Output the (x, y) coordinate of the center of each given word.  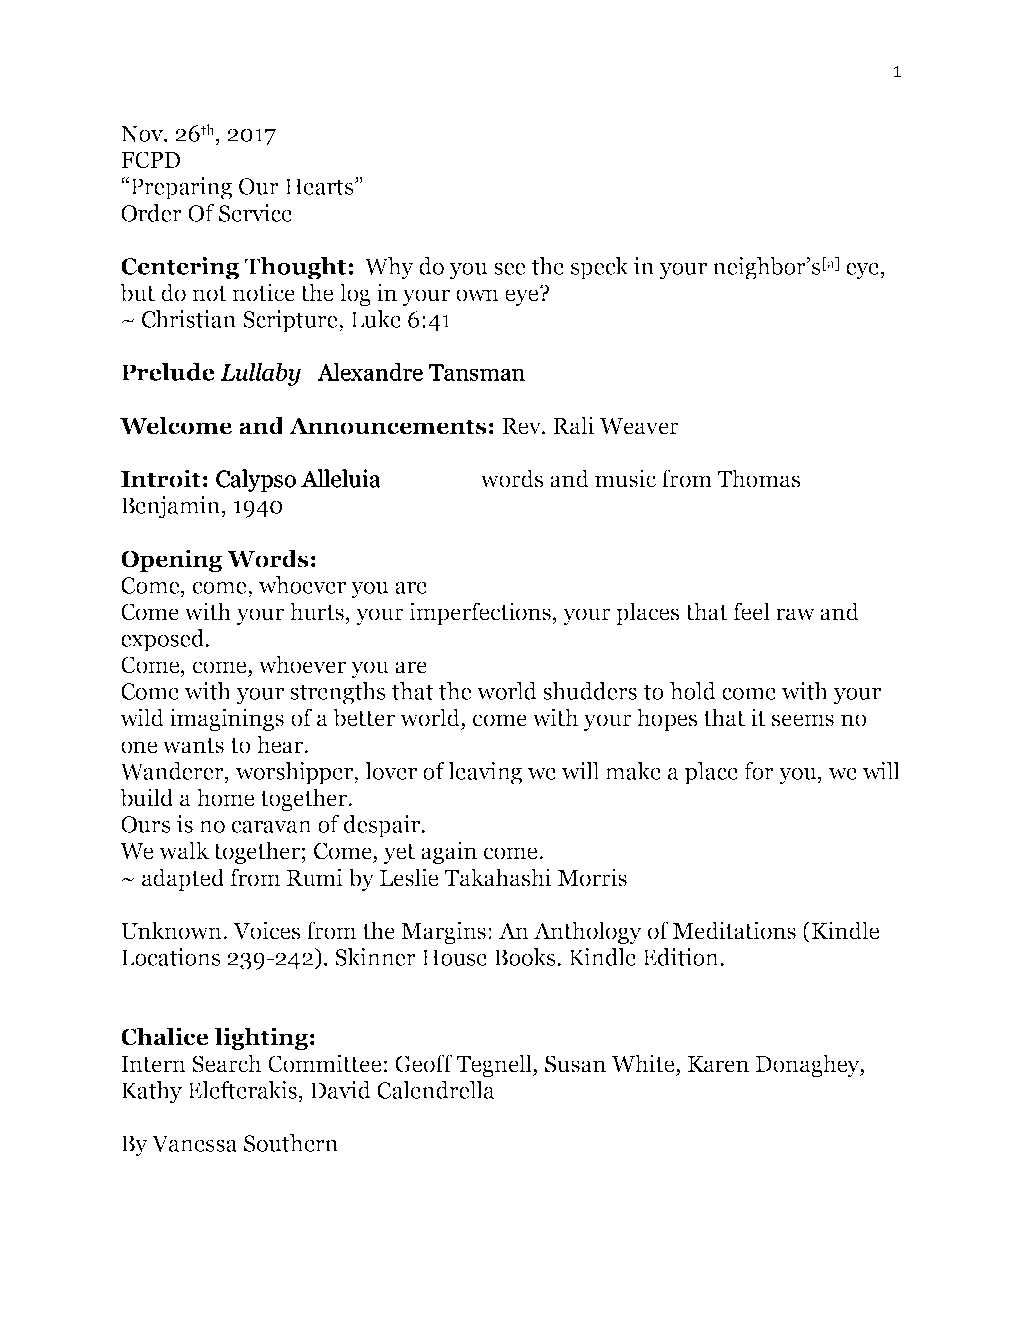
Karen (718, 1064)
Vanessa (194, 1143)
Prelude (168, 372)
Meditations (734, 930)
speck (600, 268)
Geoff (424, 1063)
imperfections (481, 613)
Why (389, 268)
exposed (164, 640)
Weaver (639, 426)
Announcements (388, 426)
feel (751, 611)
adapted (183, 879)
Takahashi (497, 877)
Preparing (180, 188)
